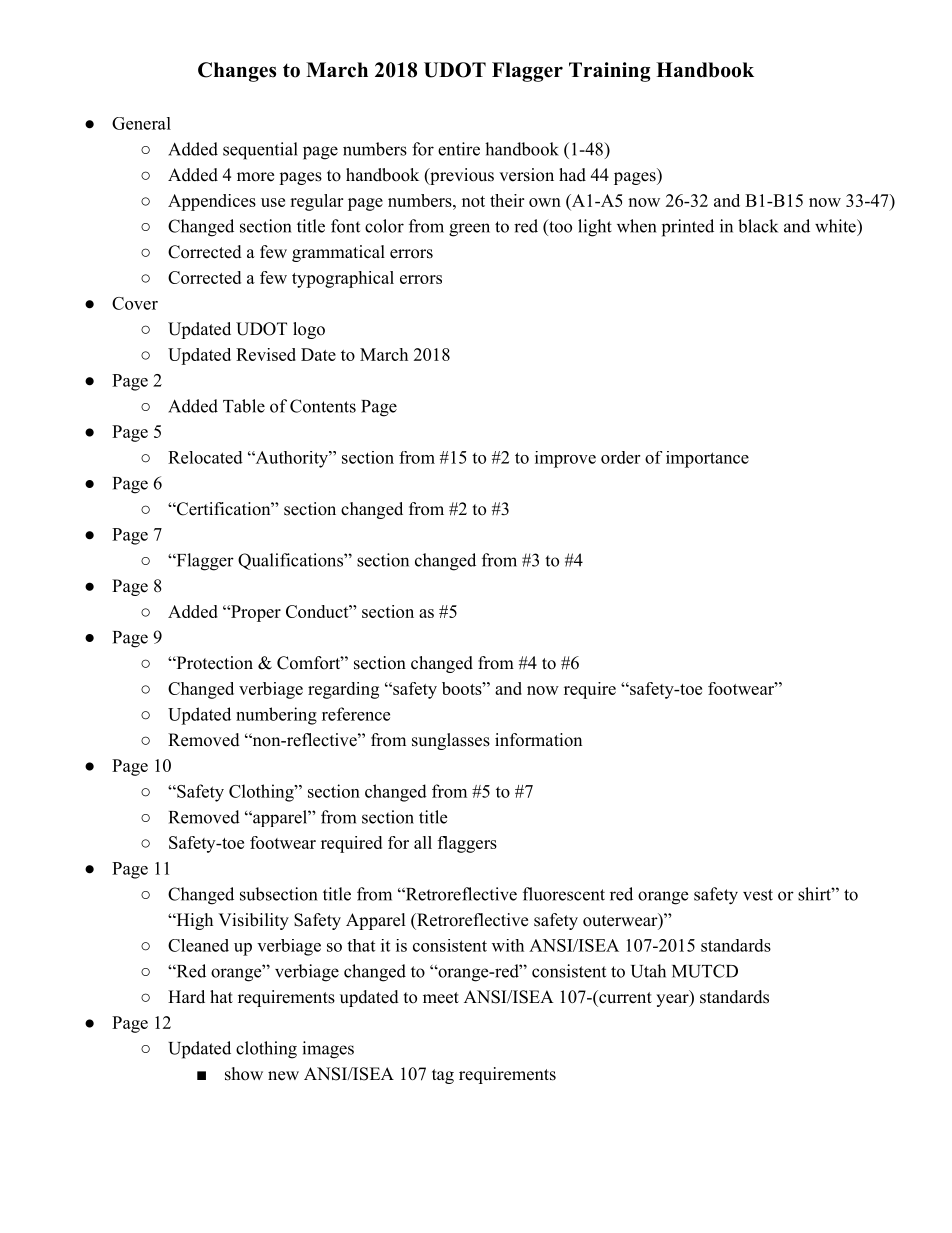  I want to click on vest, so click(758, 895).
